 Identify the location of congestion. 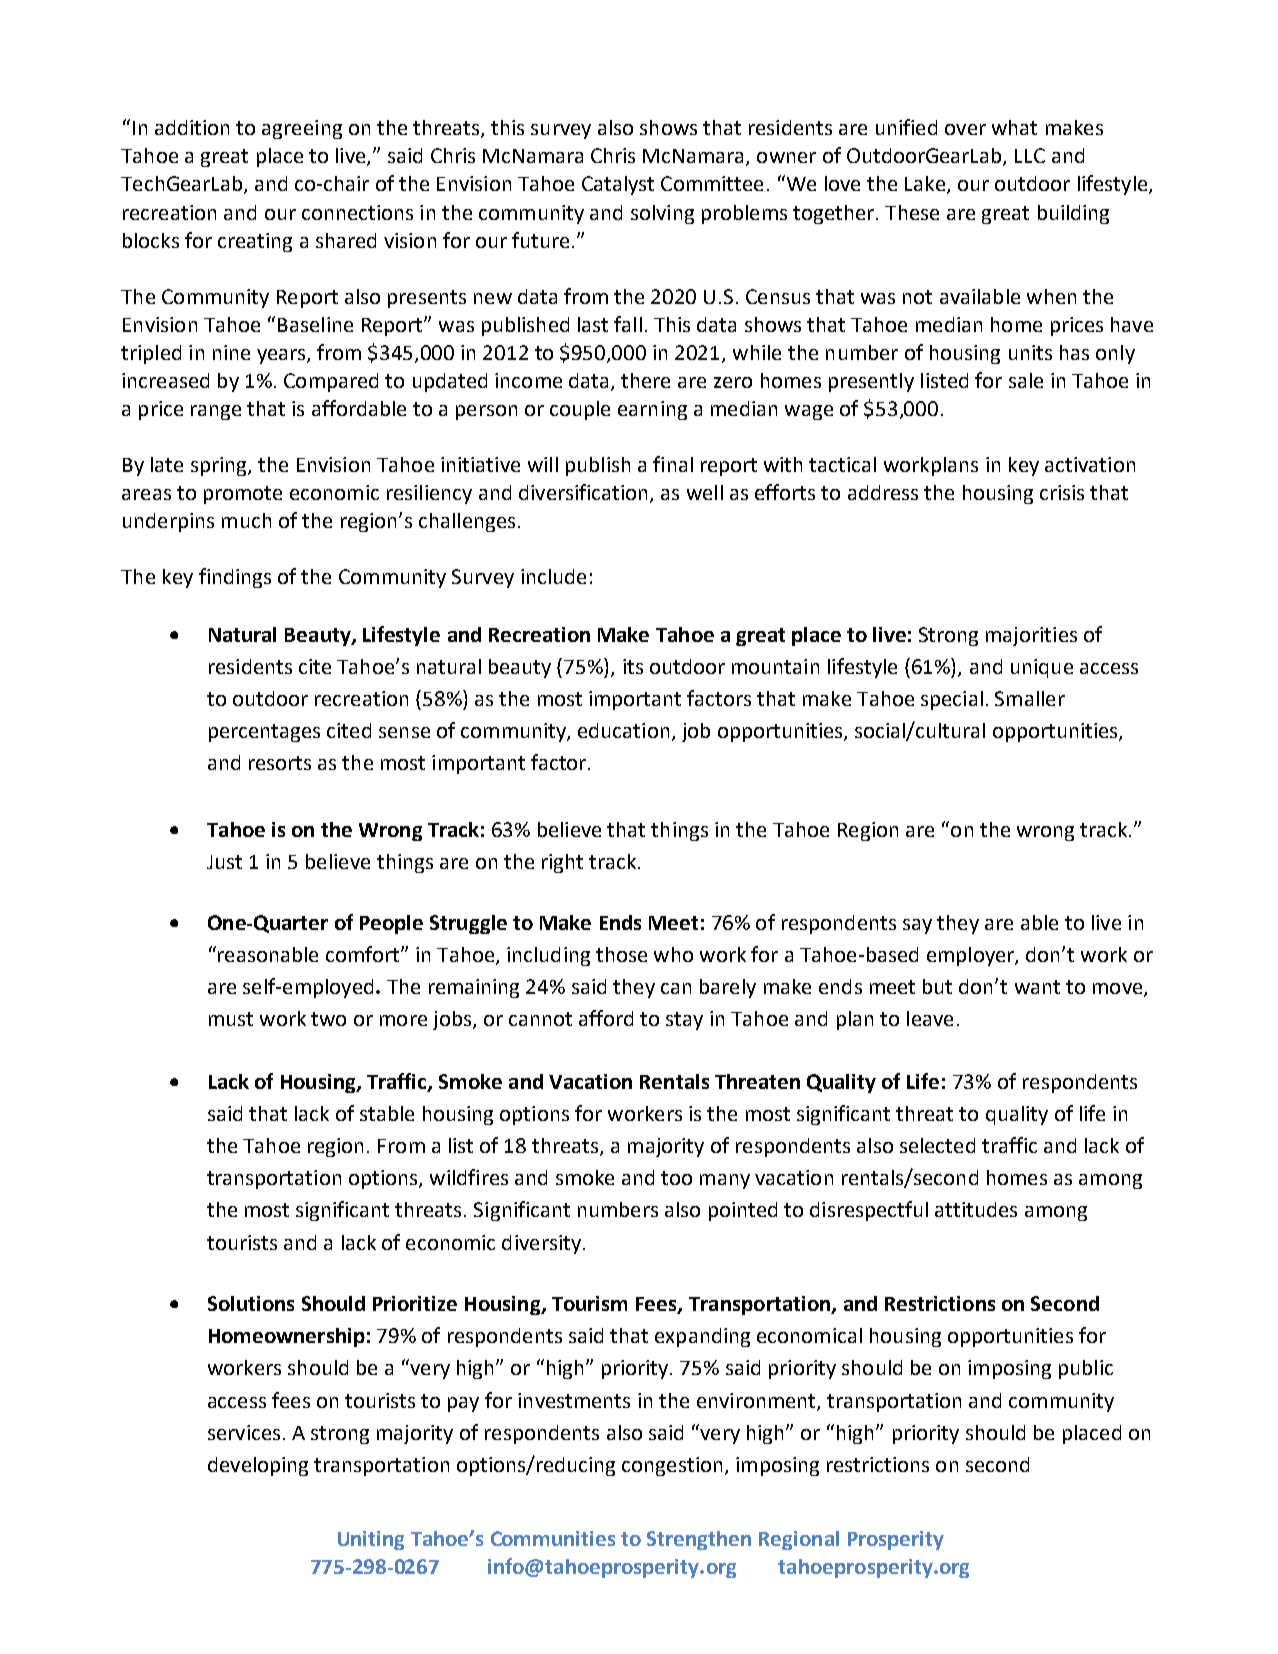
(672, 1466).
